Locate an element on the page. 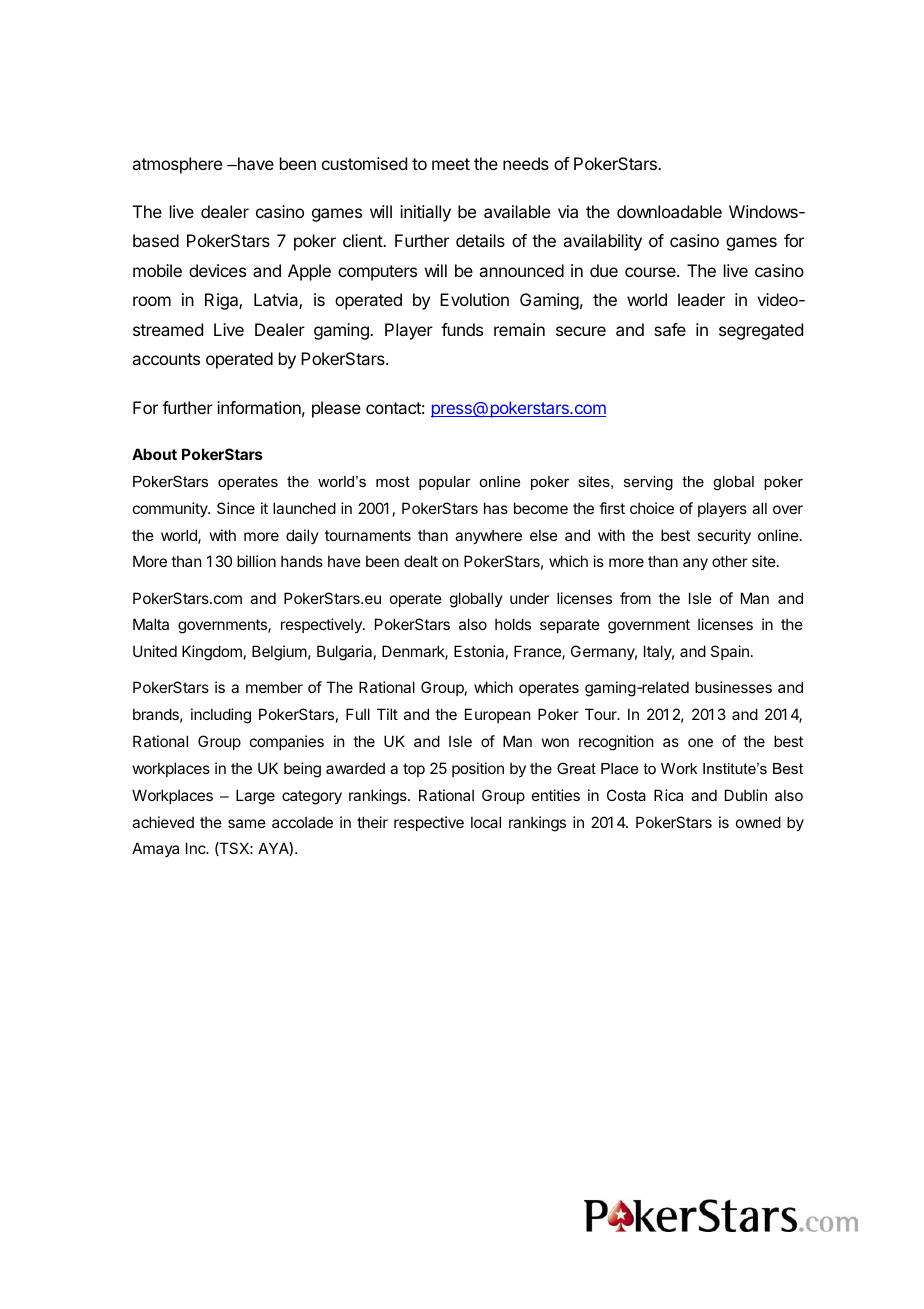 The height and width of the document is (1309, 924). choice is located at coordinates (652, 508).
